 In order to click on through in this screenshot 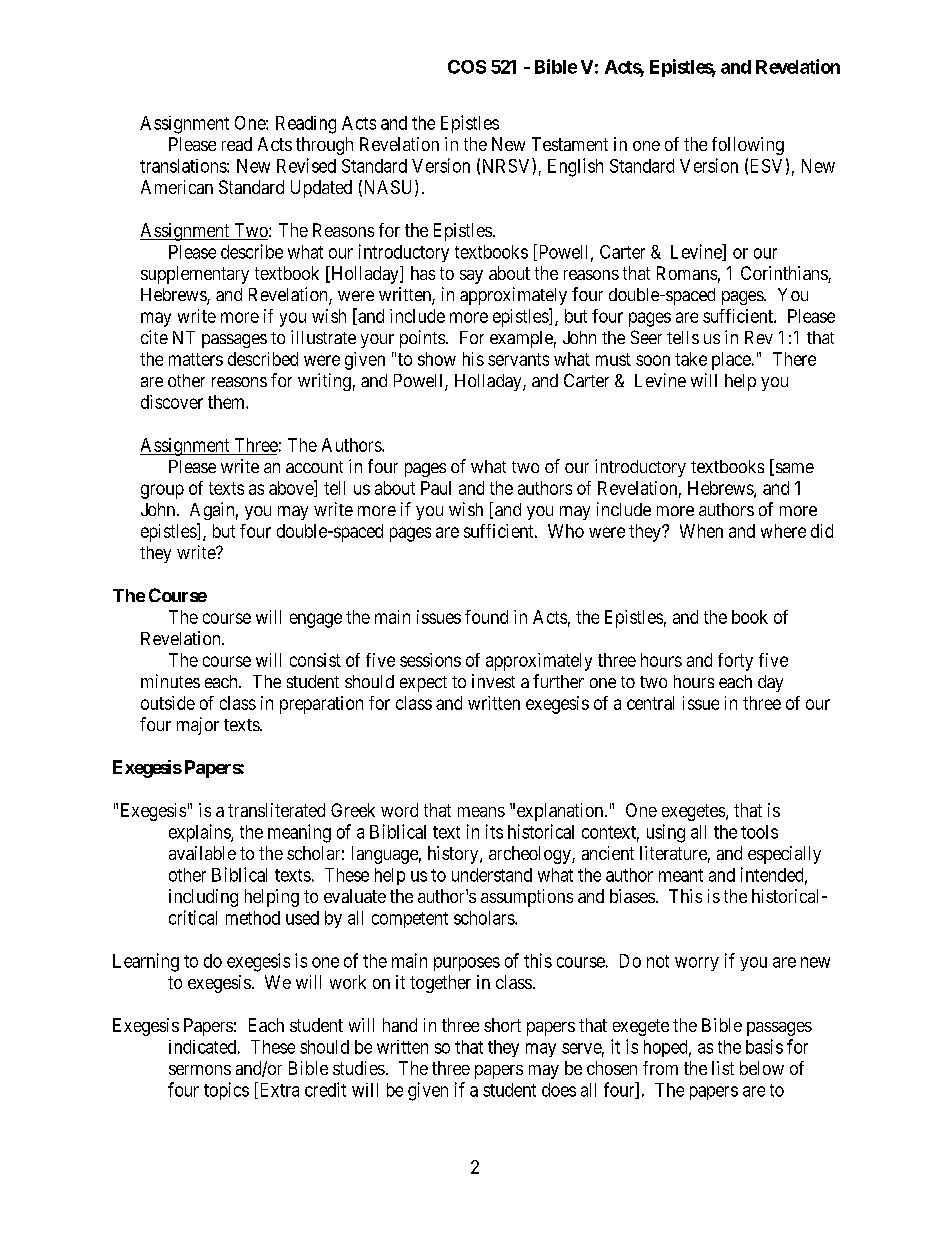, I will do `click(324, 146)`.
